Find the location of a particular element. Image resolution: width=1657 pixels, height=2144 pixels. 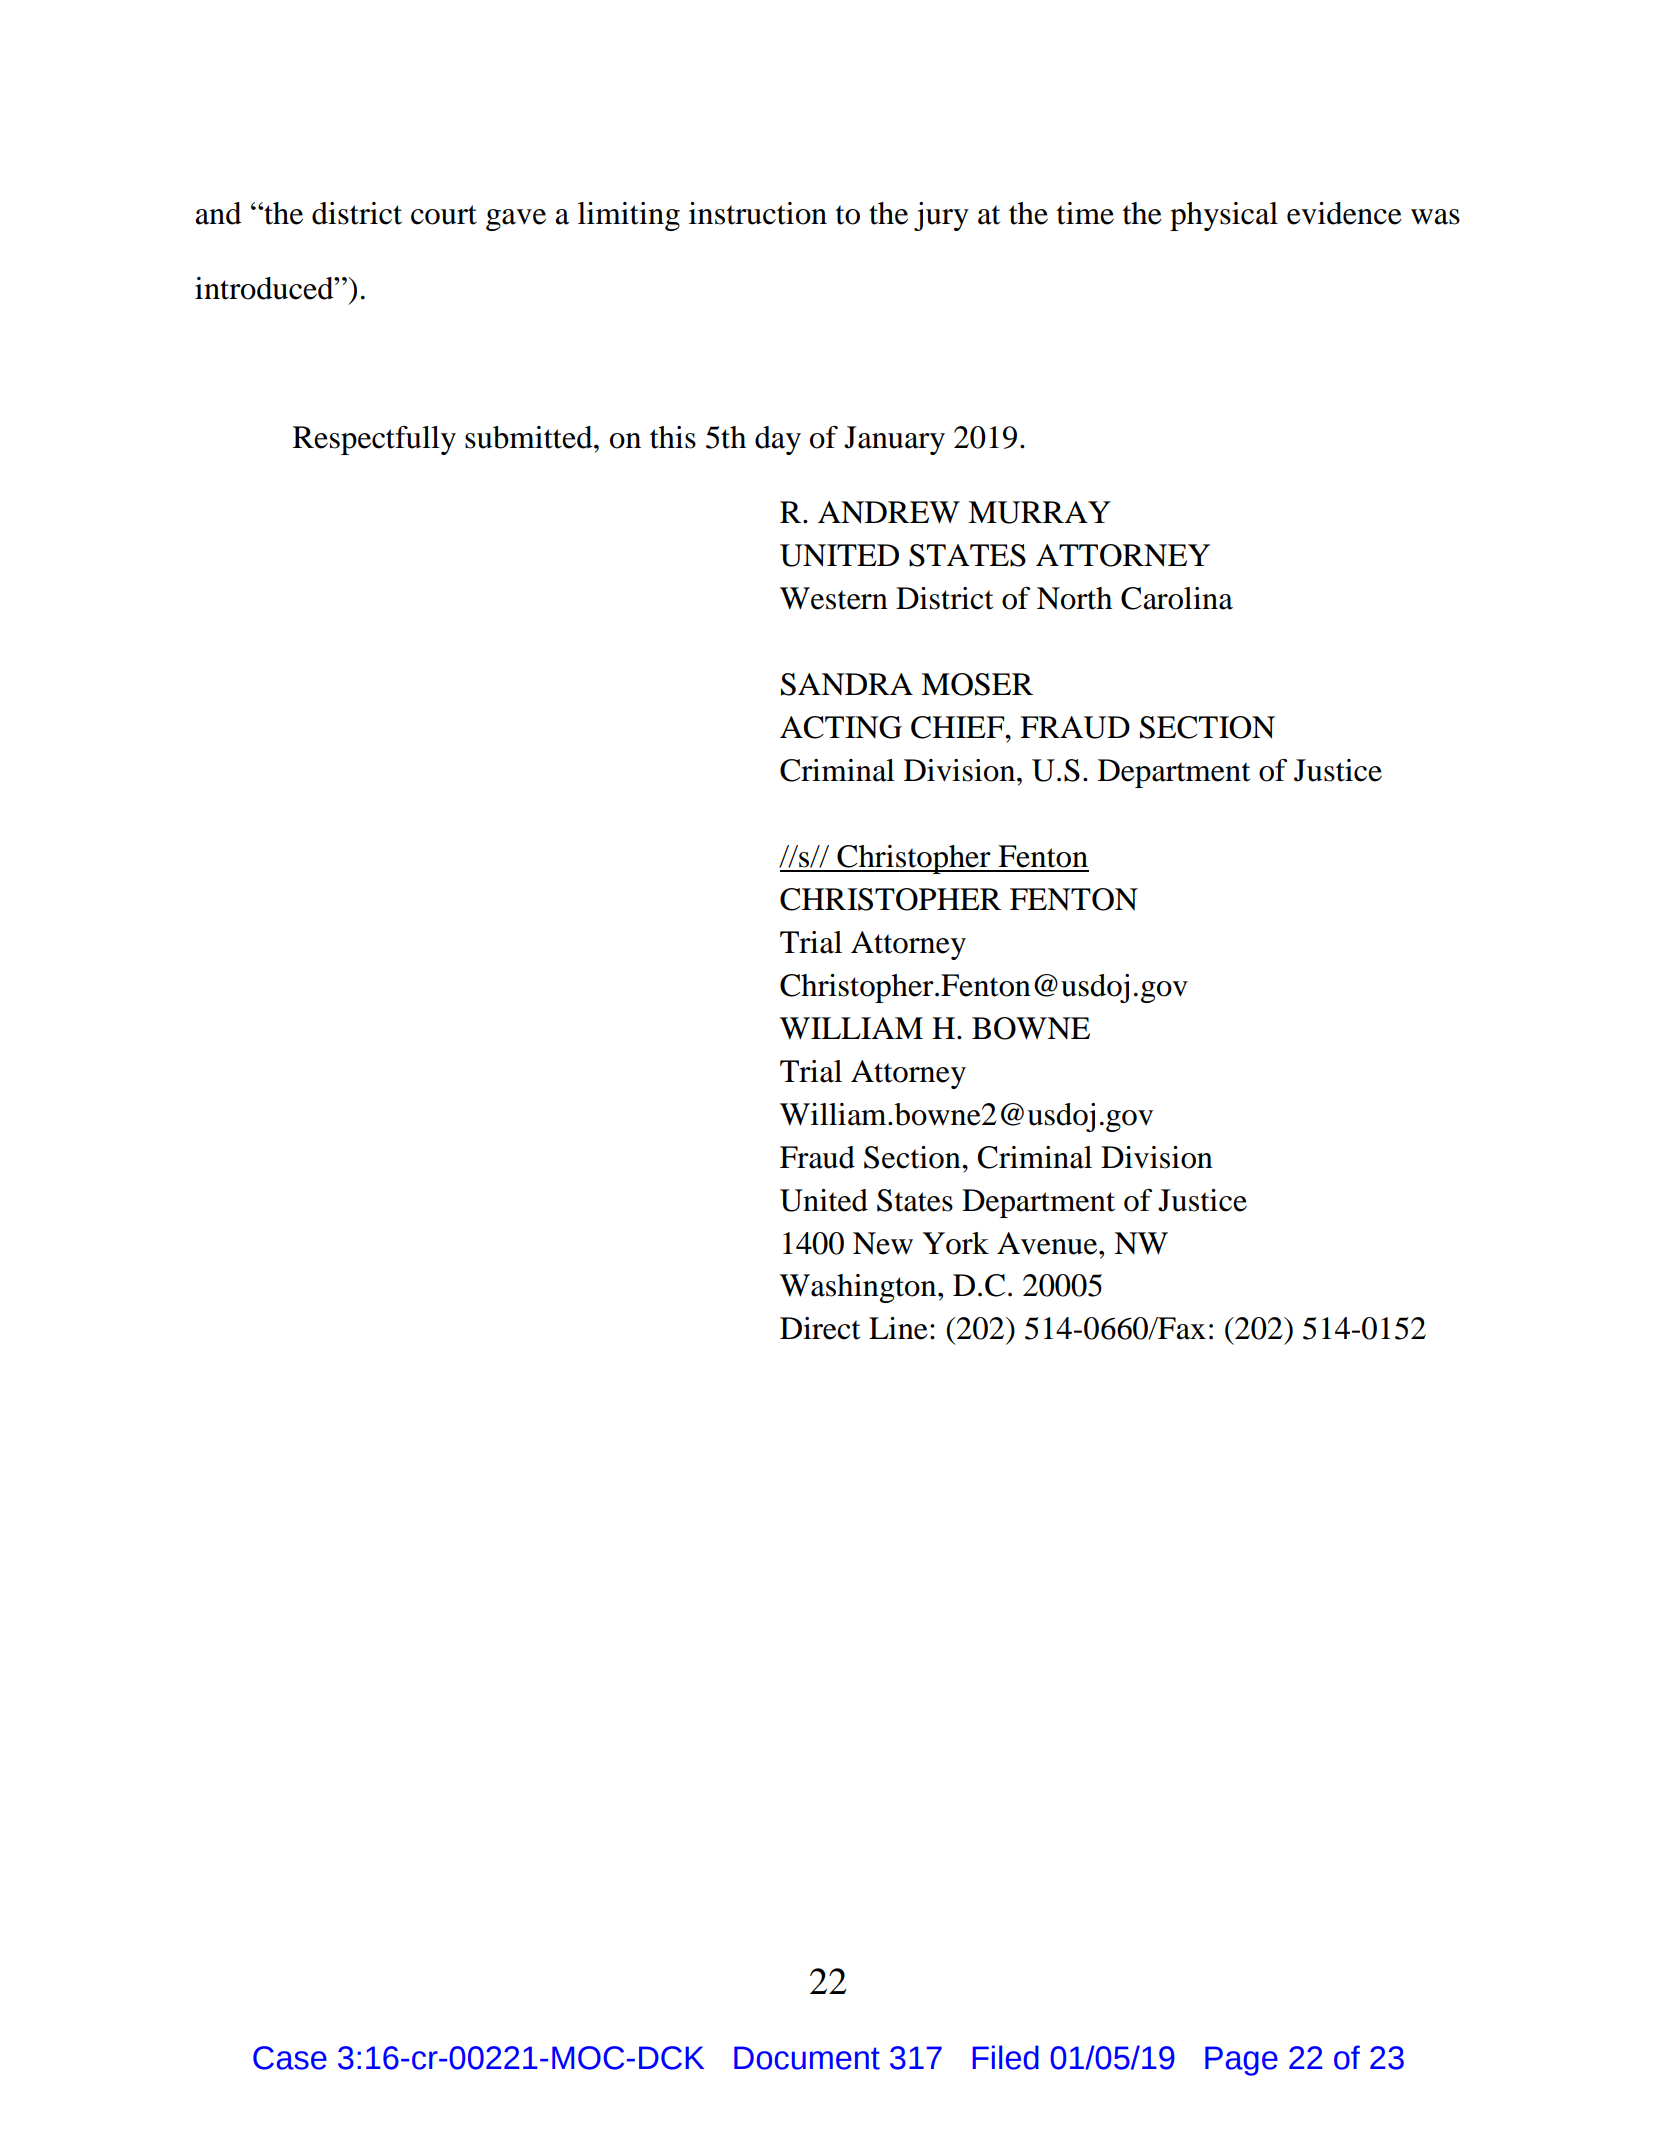

Avenue is located at coordinates (1048, 1243).
